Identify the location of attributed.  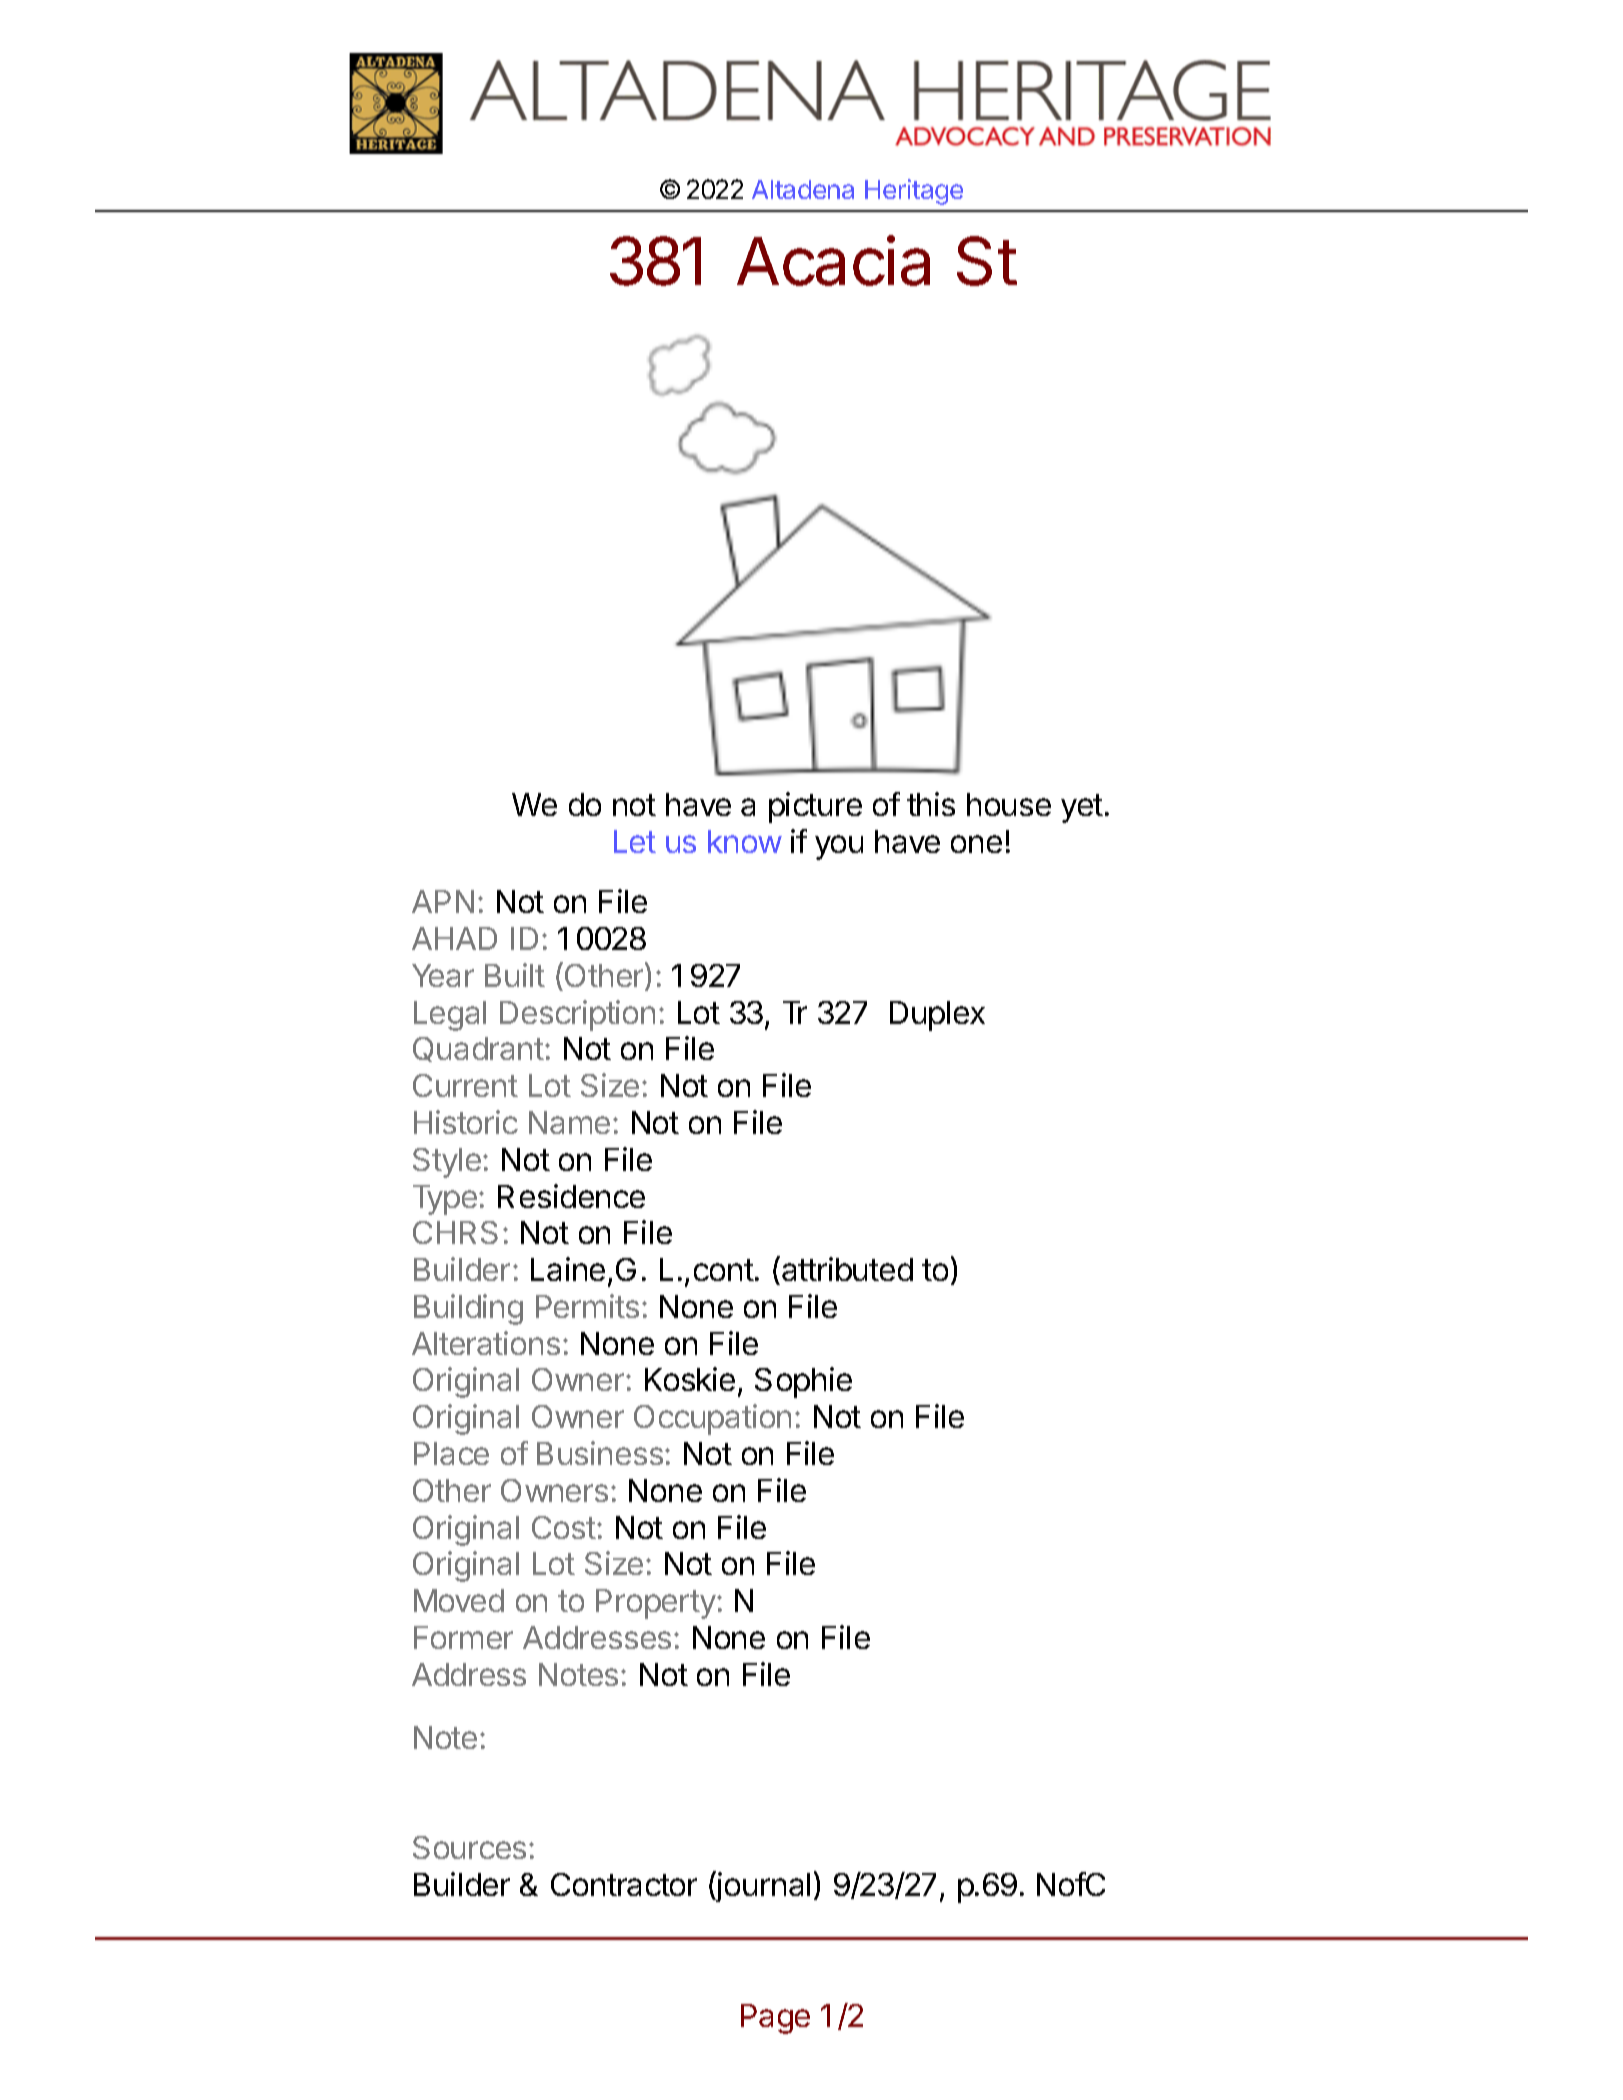
(847, 1269).
